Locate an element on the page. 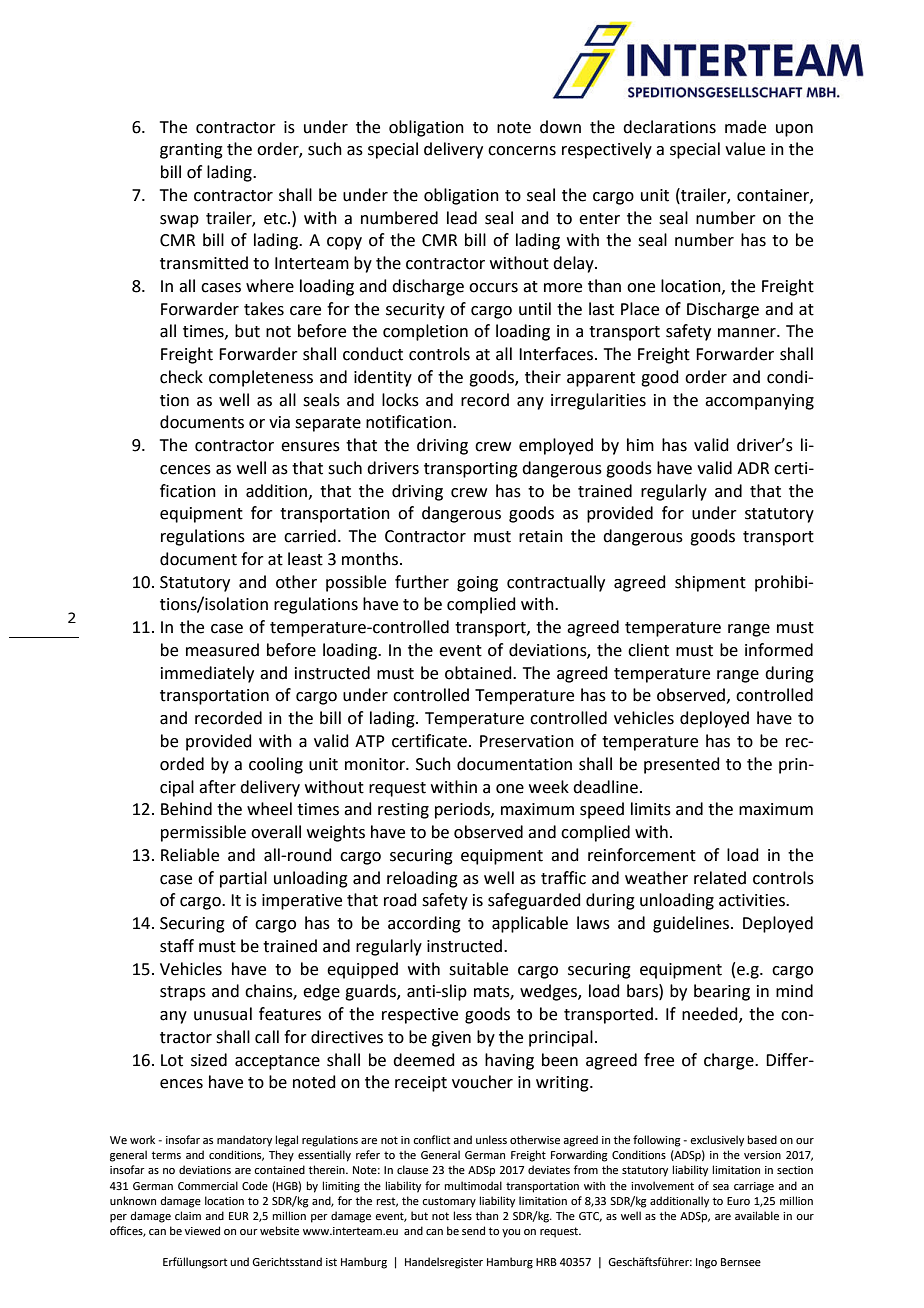 This document has width=924, height=1308. Reliable is located at coordinates (190, 855).
